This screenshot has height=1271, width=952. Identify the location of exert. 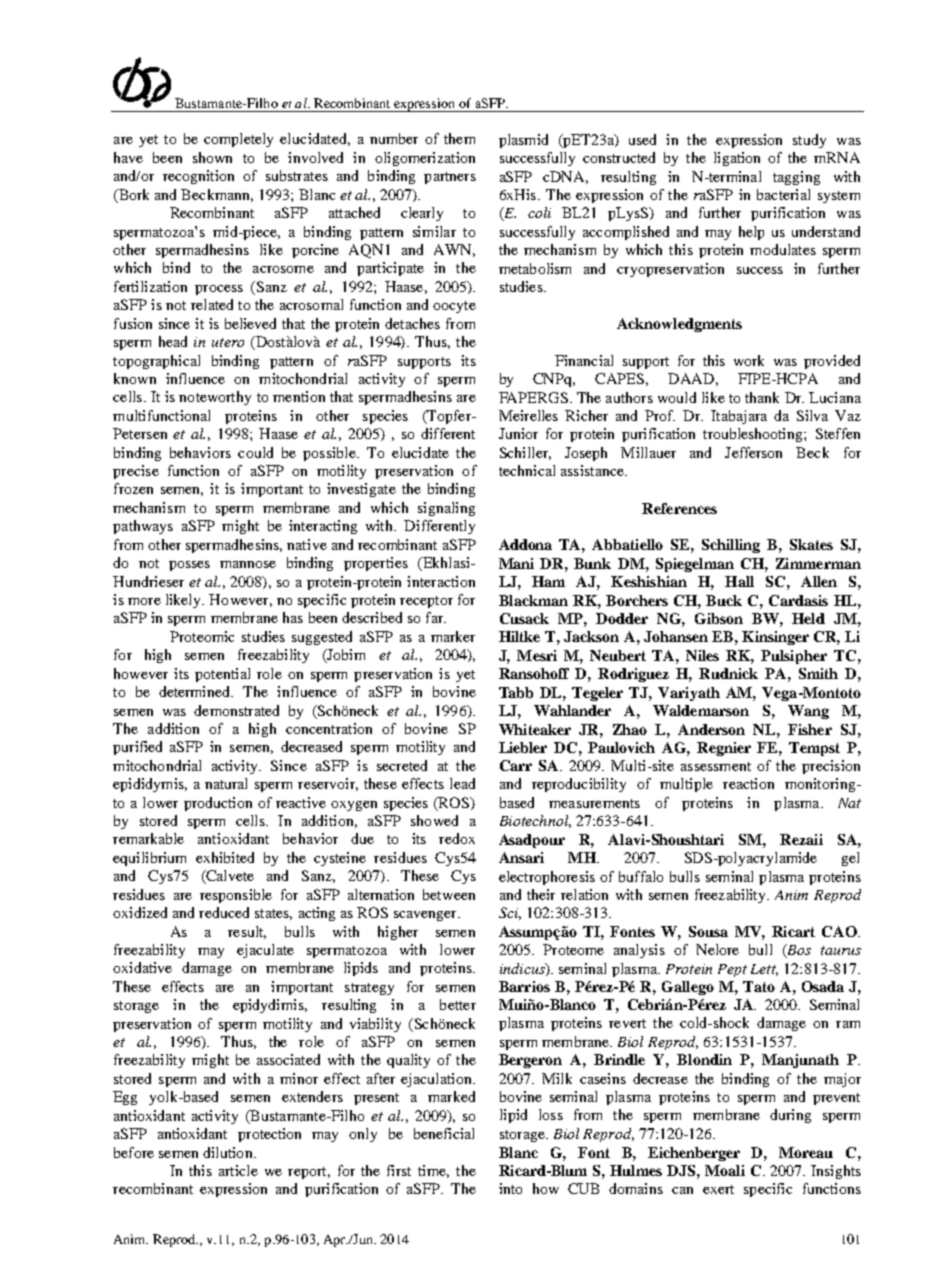
(718, 1189).
